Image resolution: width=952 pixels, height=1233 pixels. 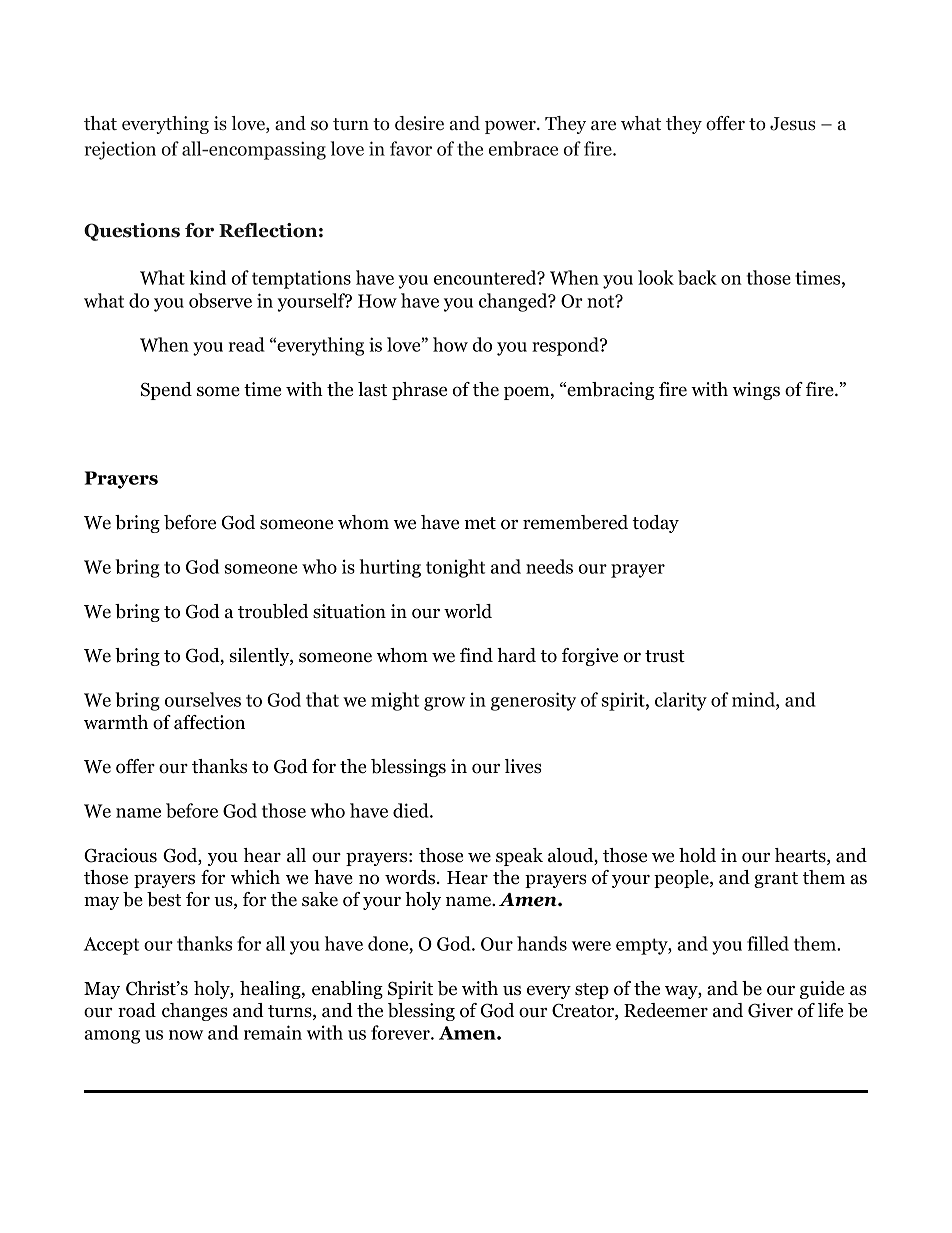 What do you see at coordinates (697, 855) in the document?
I see `hold` at bounding box center [697, 855].
